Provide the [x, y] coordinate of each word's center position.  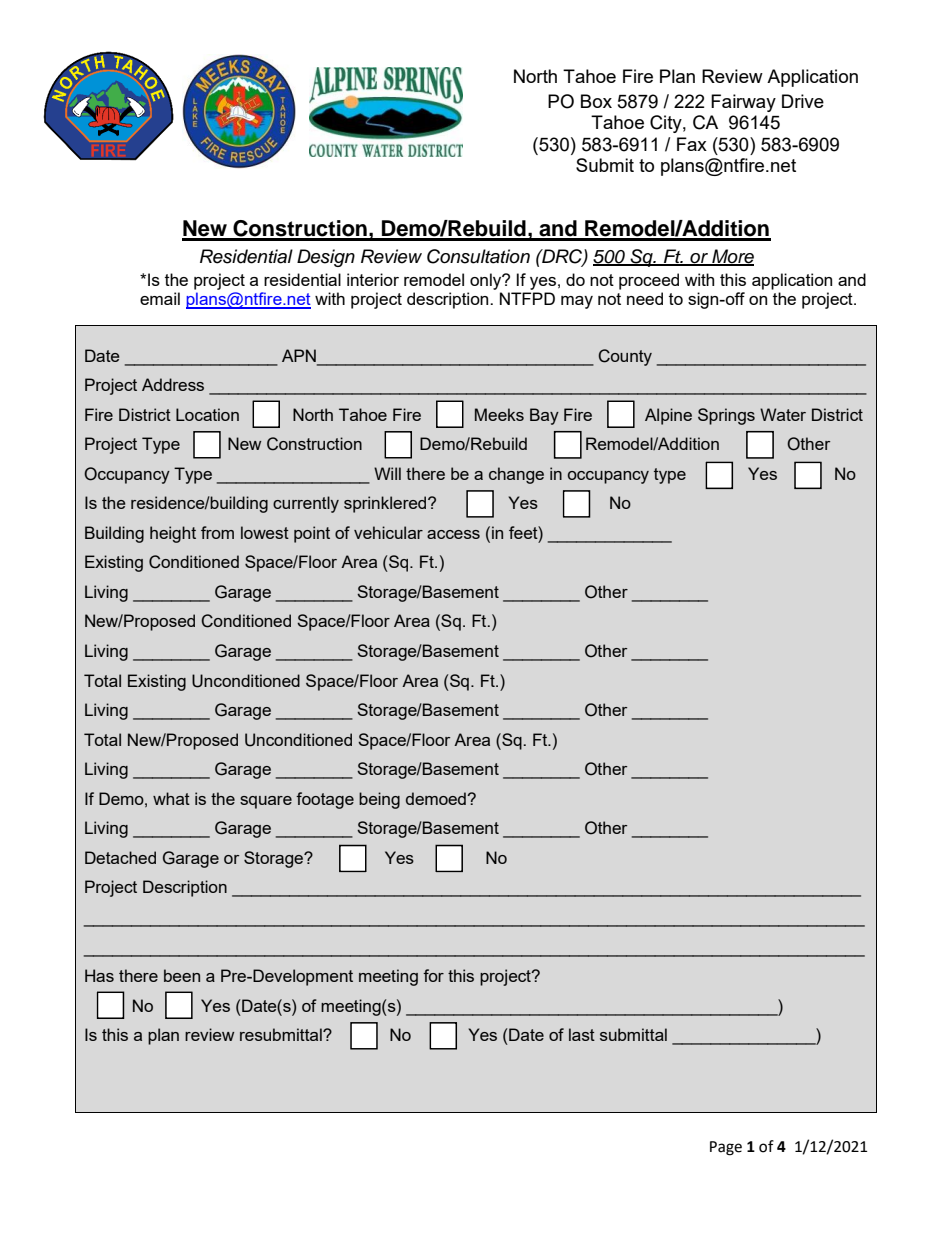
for [433, 975]
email [160, 298]
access [453, 534]
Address [173, 384]
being [379, 800]
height [173, 534]
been [182, 975]
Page [726, 1148]
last [582, 1034]
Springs [726, 416]
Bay [544, 416]
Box [596, 101]
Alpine [668, 416]
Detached [120, 857]
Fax [692, 144]
